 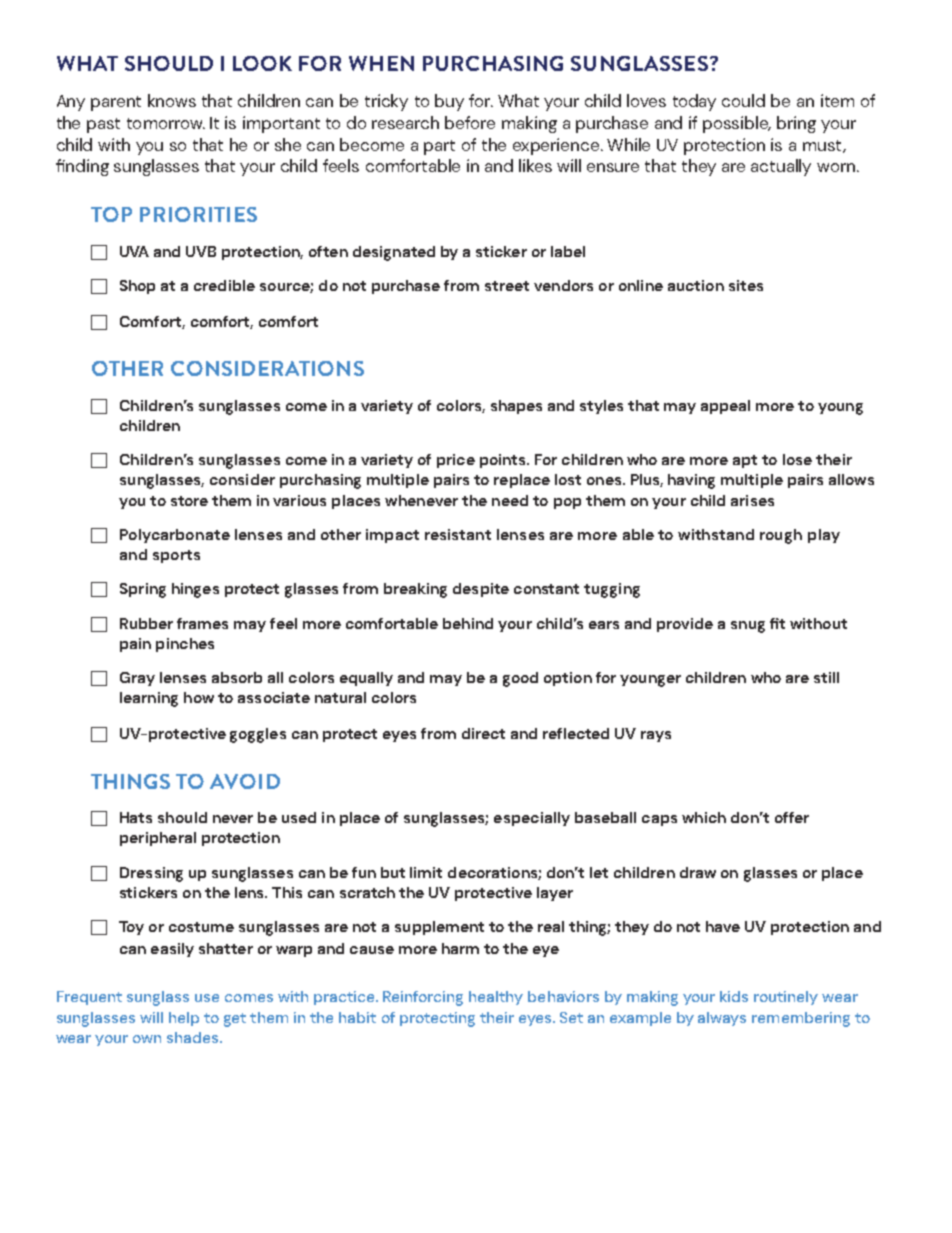 What do you see at coordinates (185, 645) in the screenshot?
I see `pinches` at bounding box center [185, 645].
